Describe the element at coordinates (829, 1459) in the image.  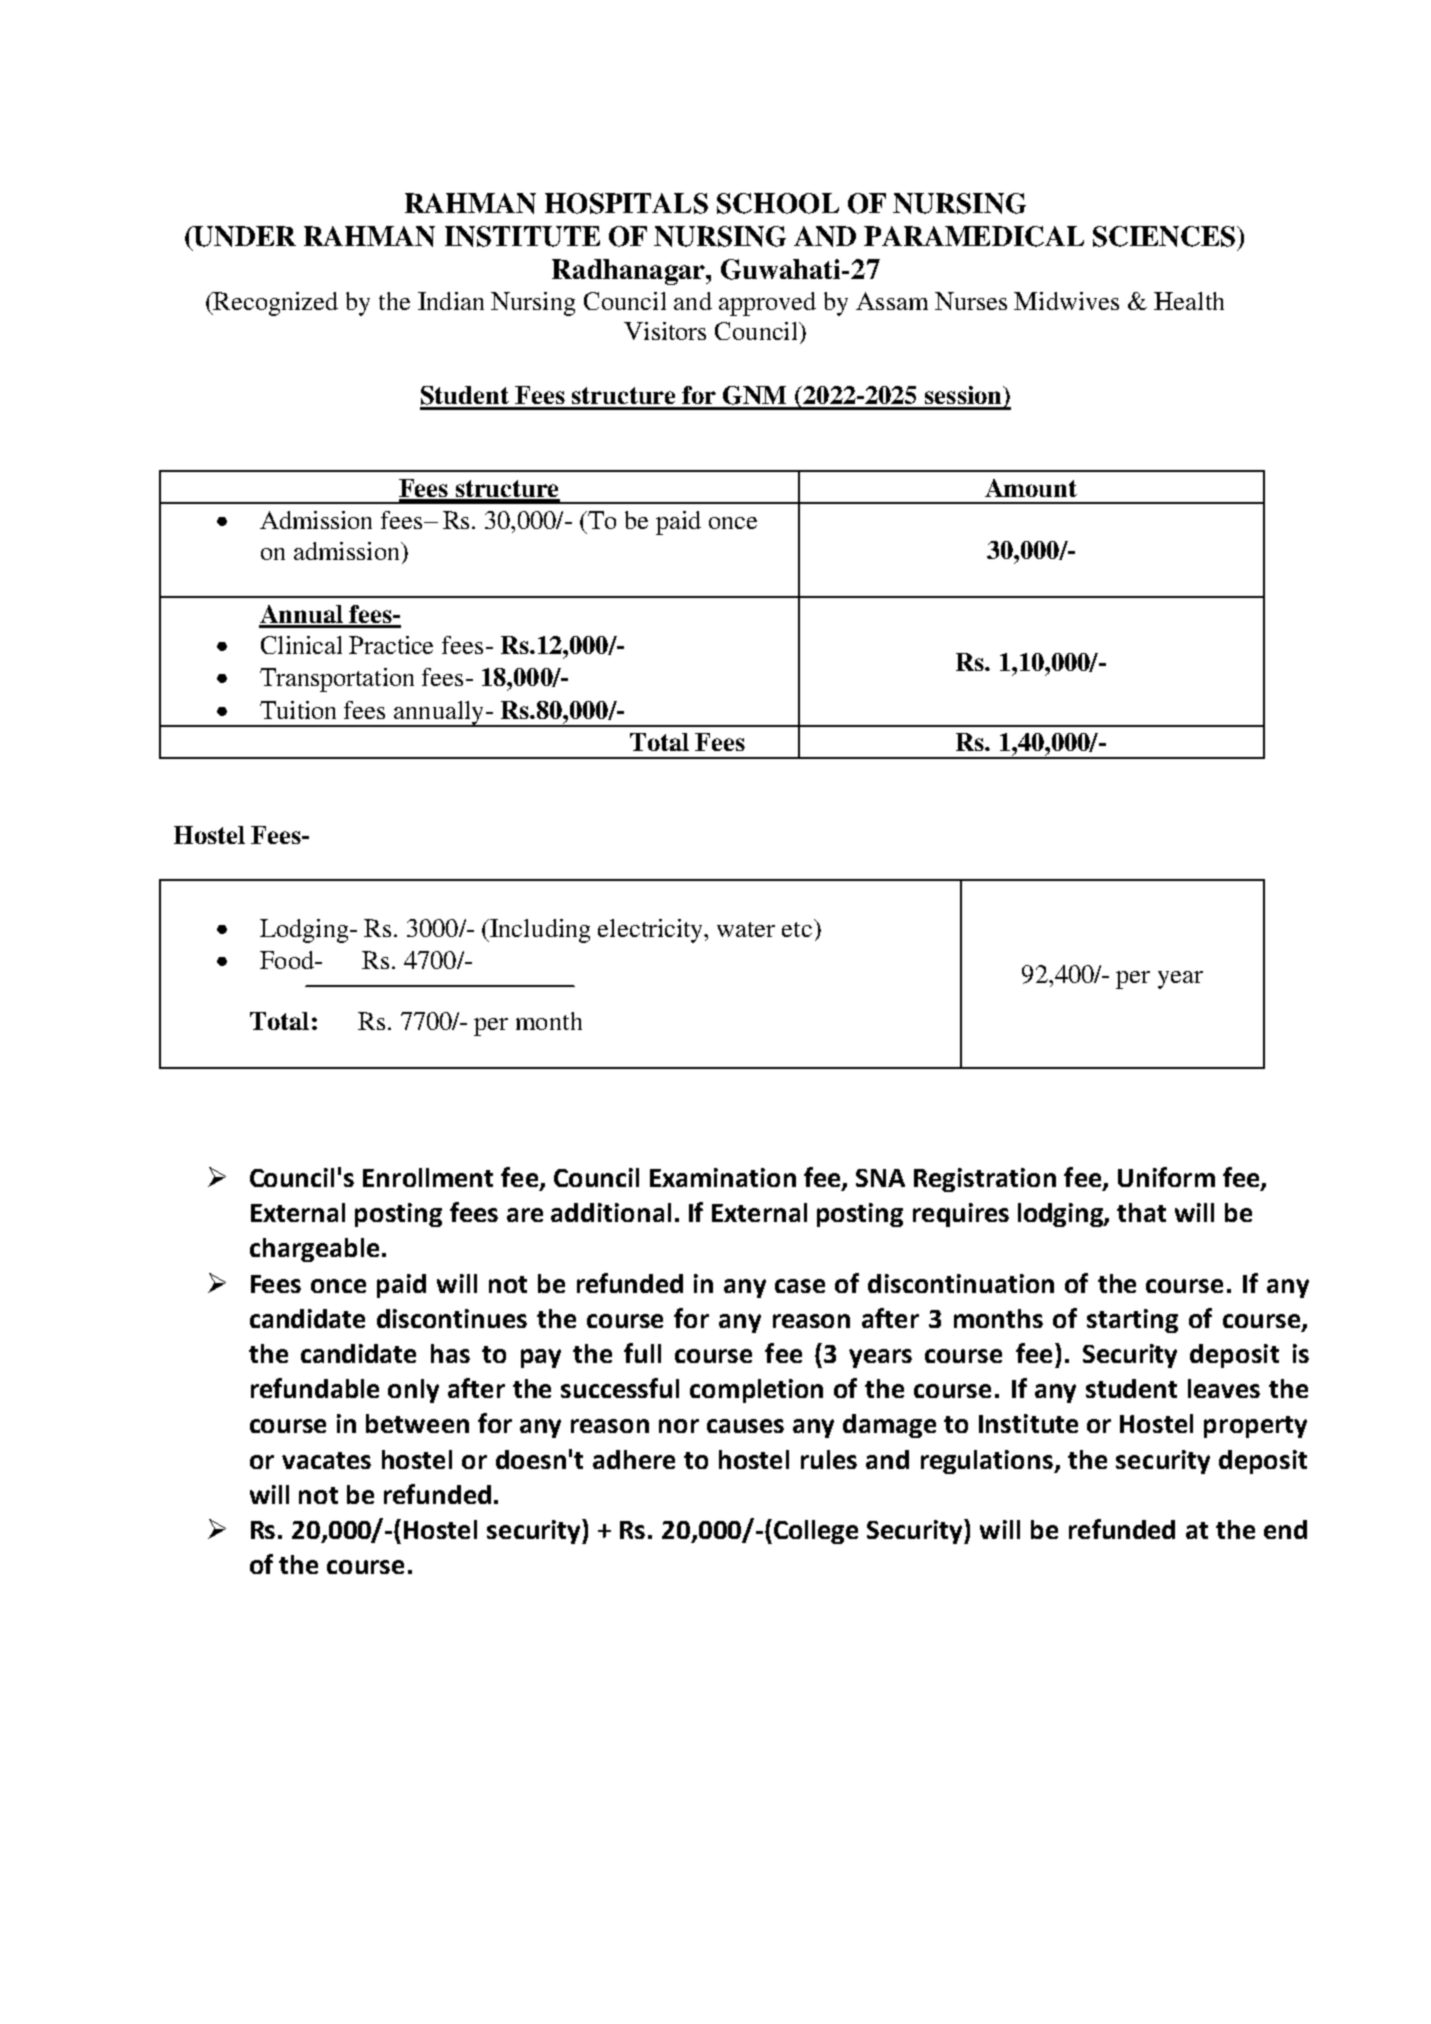
I see `rules` at that location.
